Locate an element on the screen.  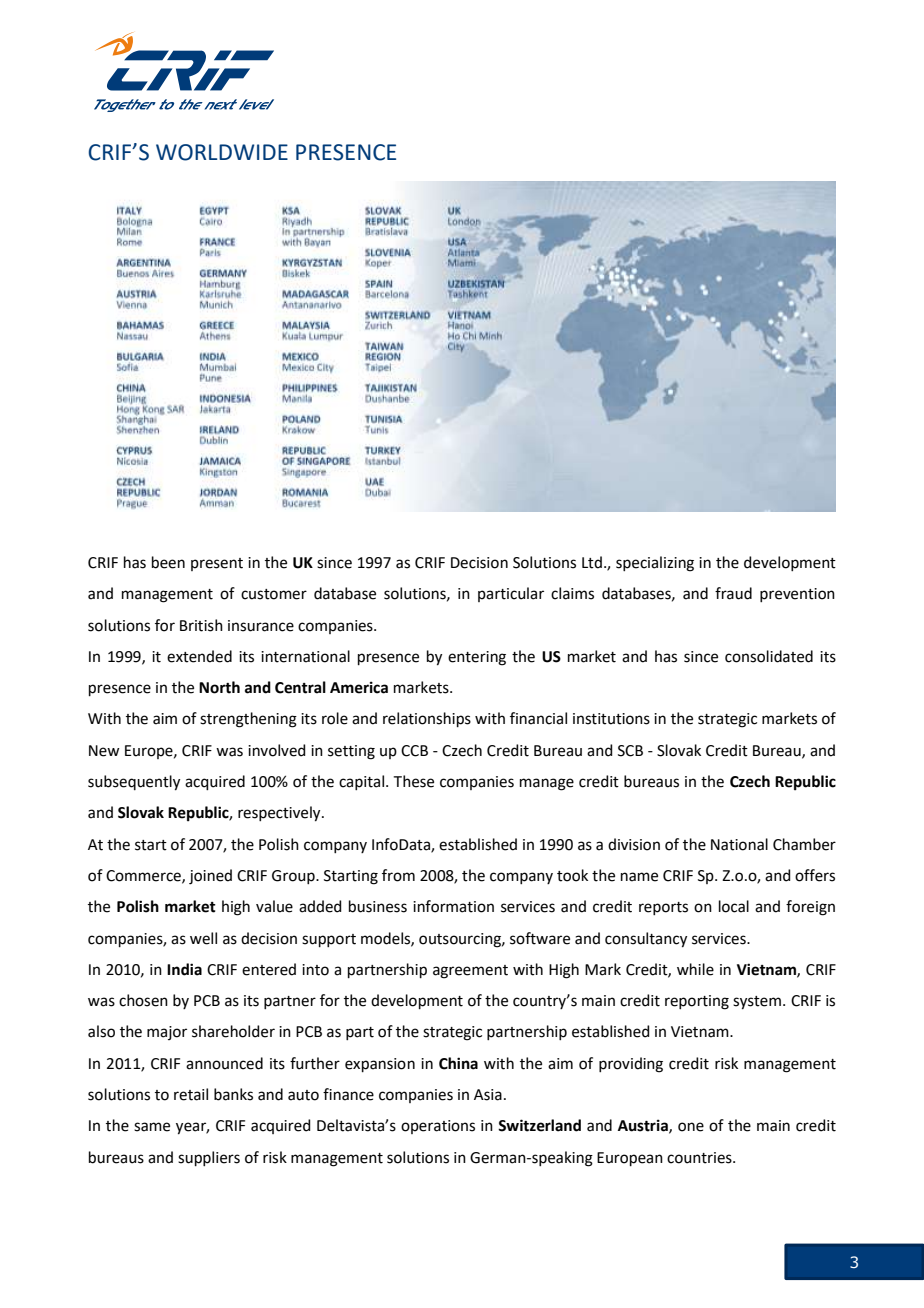
been is located at coordinates (168, 562).
